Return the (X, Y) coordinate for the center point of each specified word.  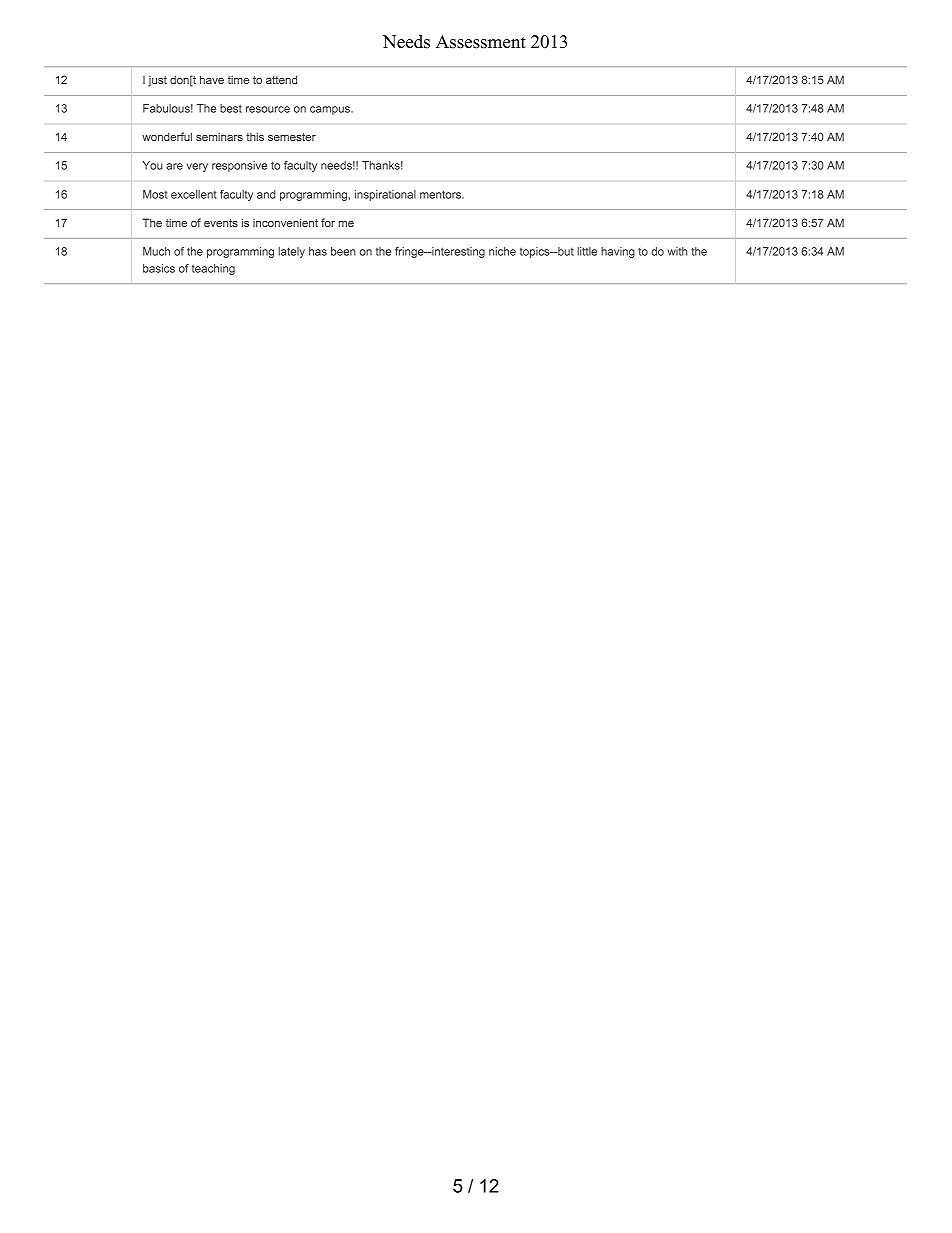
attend (281, 79)
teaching (213, 269)
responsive (239, 166)
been (343, 251)
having (618, 252)
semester (292, 137)
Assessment (481, 42)
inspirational (385, 195)
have (212, 79)
